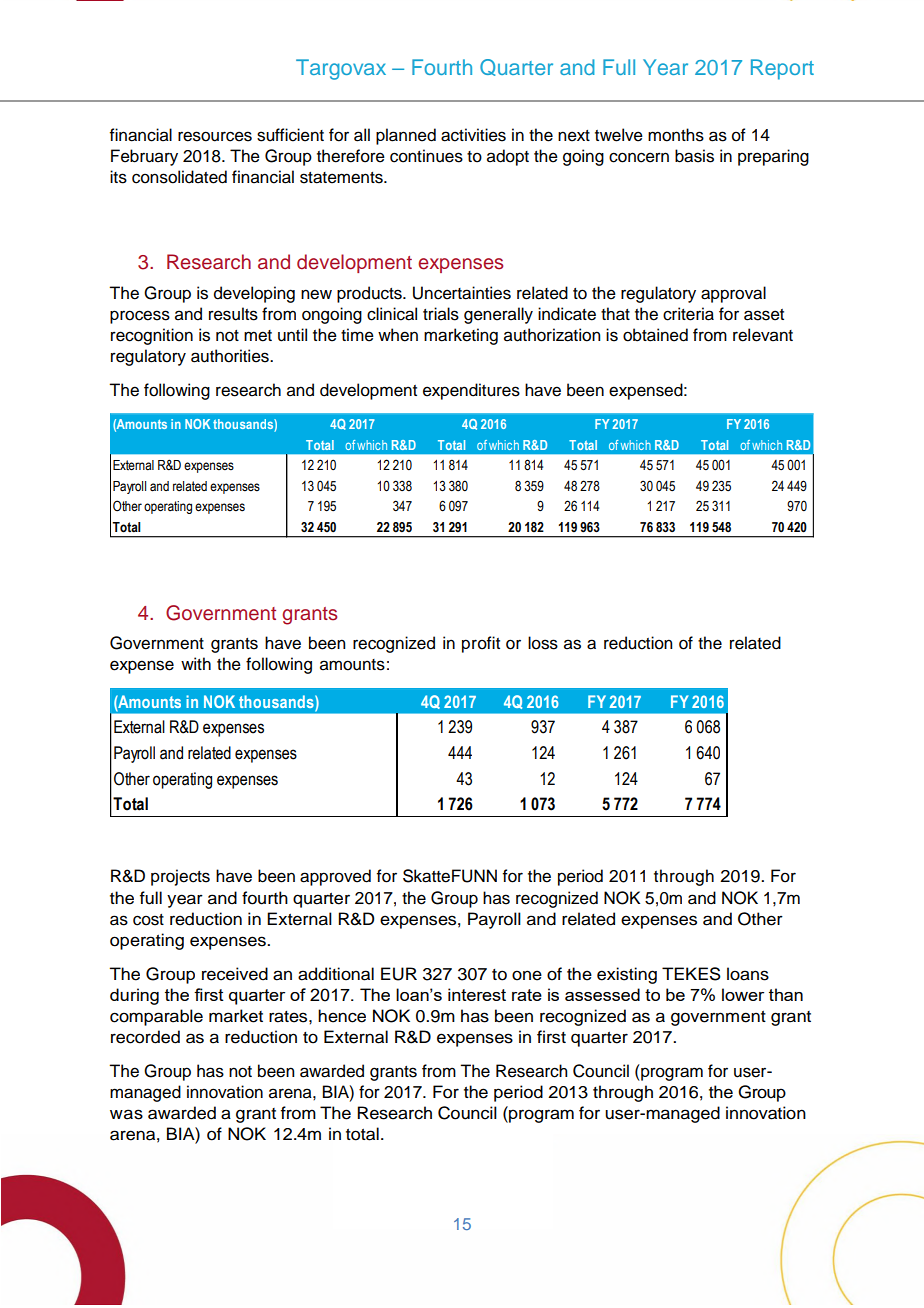 The image size is (924, 1308). I want to click on loss, so click(543, 643).
